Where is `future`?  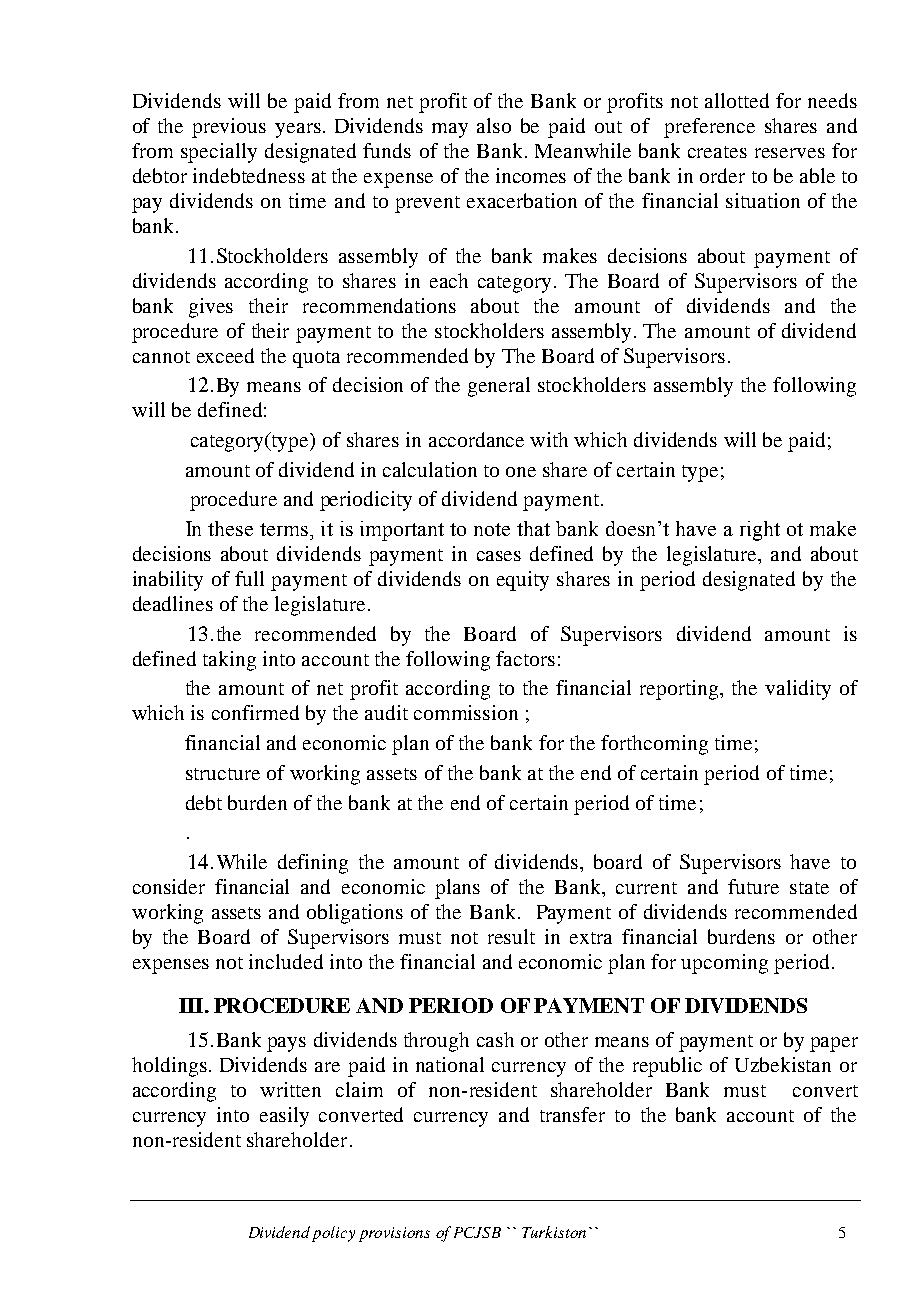
future is located at coordinates (753, 886).
